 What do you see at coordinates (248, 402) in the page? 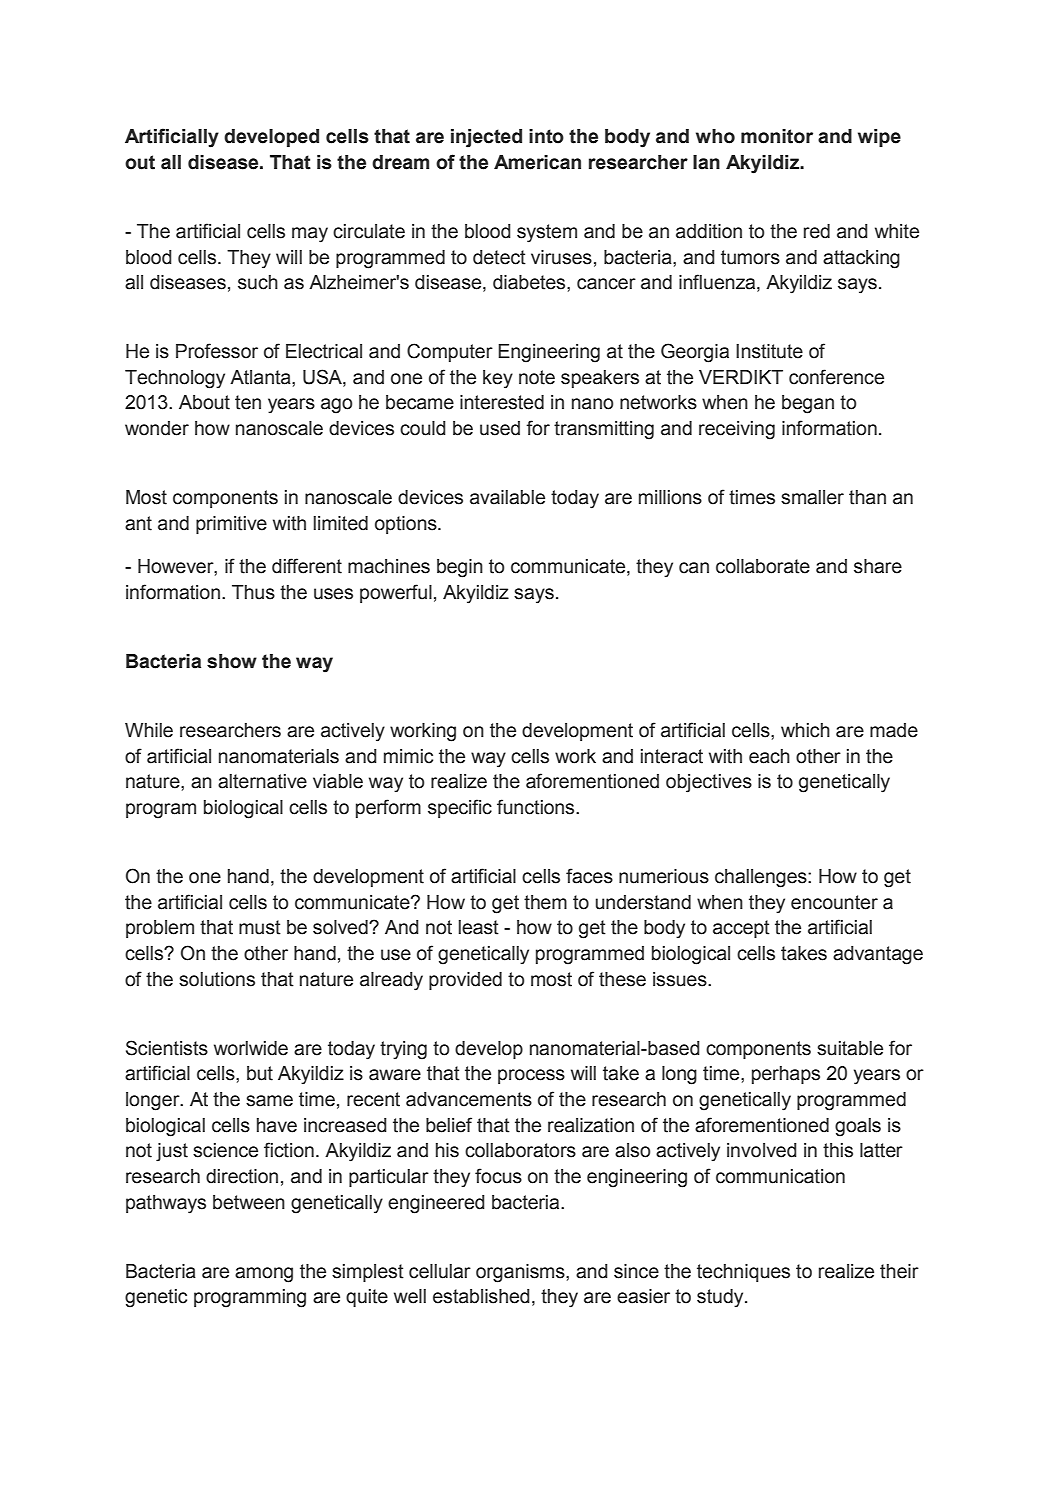
I see `ten` at bounding box center [248, 402].
